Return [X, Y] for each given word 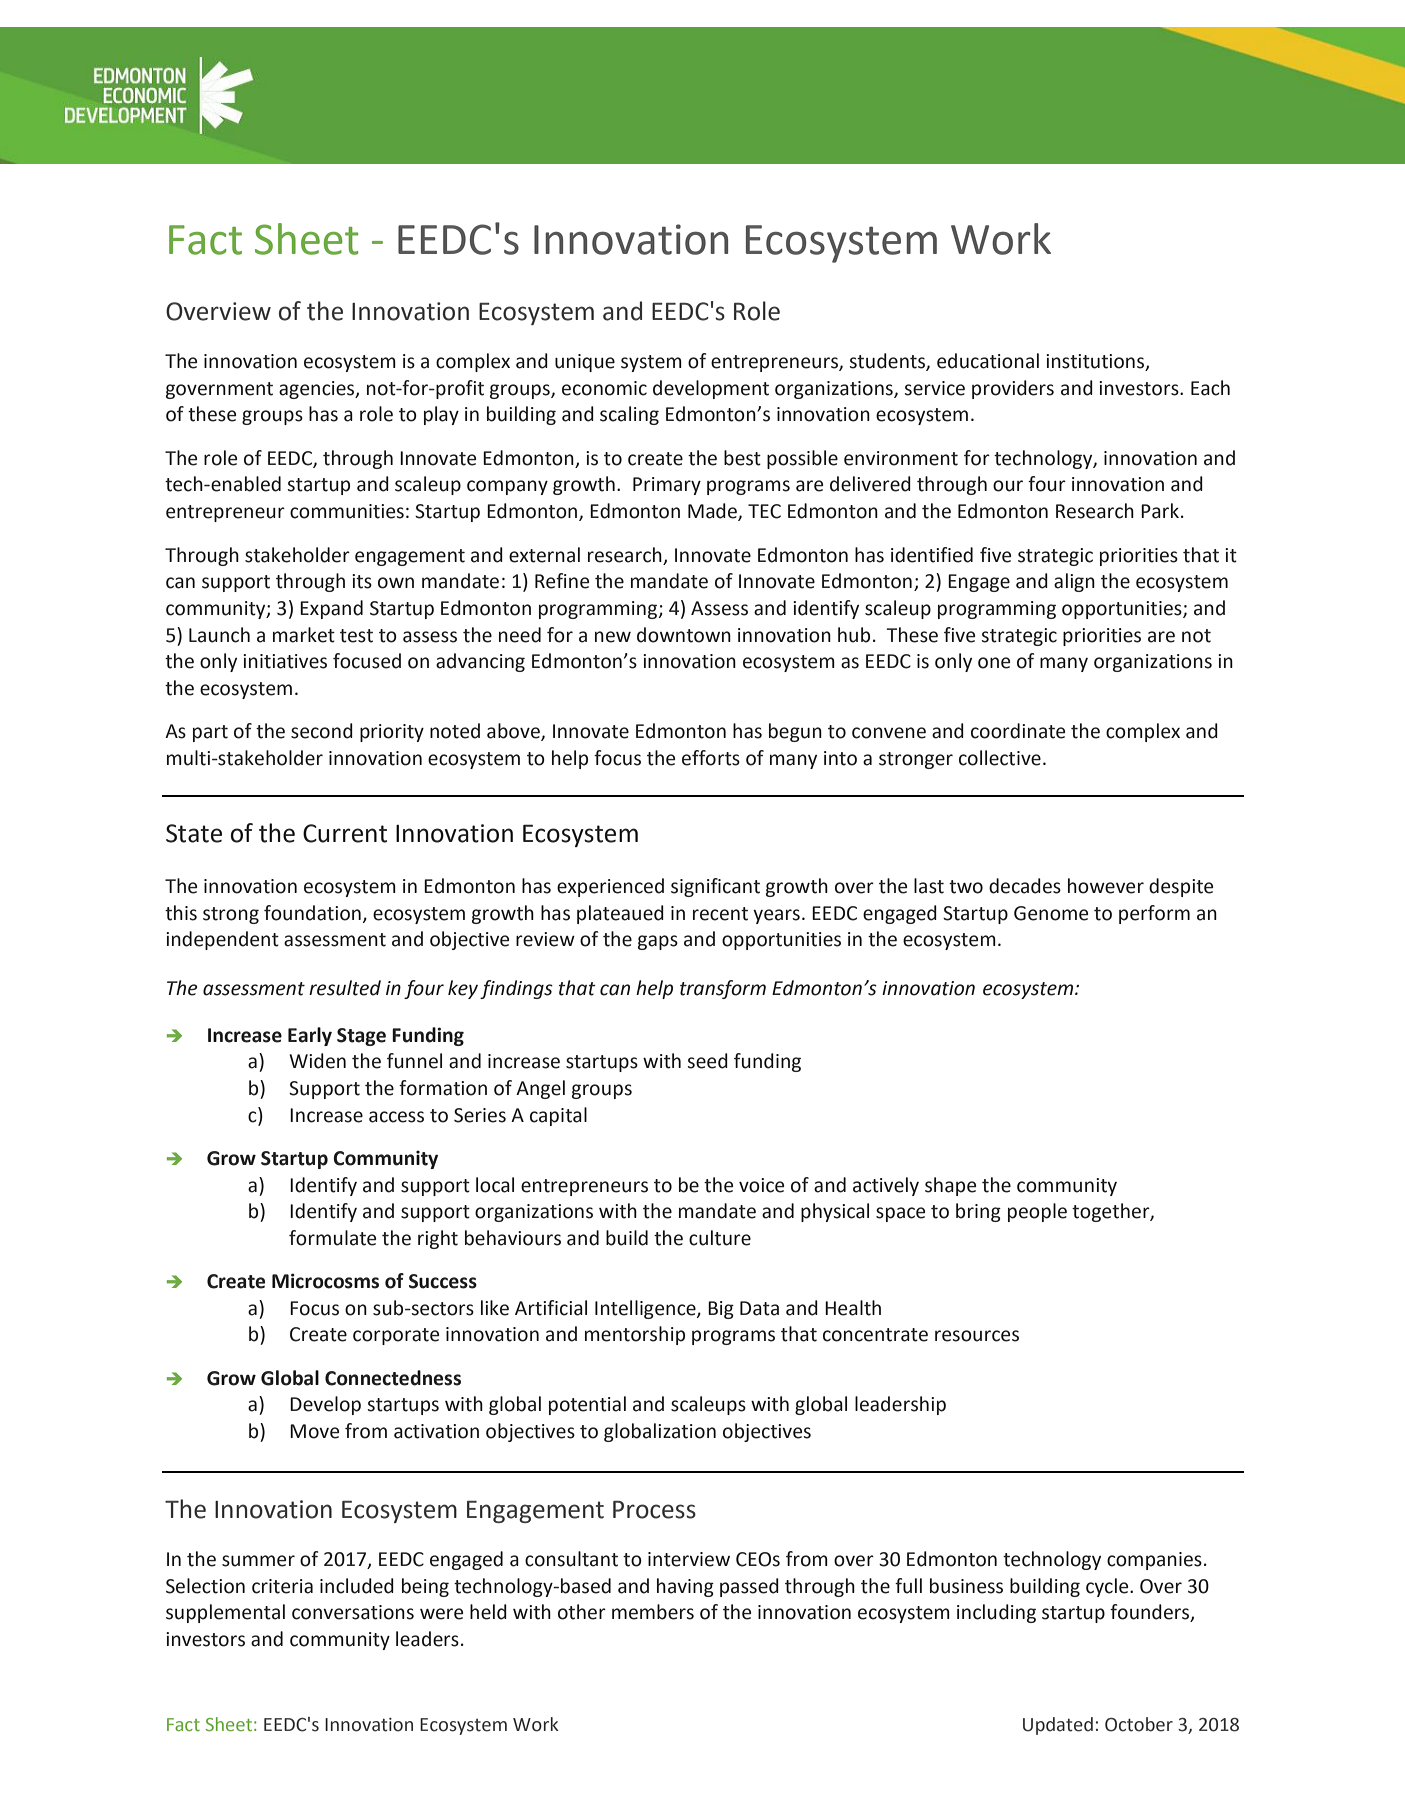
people [1037, 1212]
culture [720, 1238]
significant [715, 887]
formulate [332, 1238]
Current [345, 833]
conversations [353, 1612]
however [1106, 886]
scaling [629, 415]
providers [1013, 389]
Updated [1058, 1726]
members [653, 1612]
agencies [318, 390]
